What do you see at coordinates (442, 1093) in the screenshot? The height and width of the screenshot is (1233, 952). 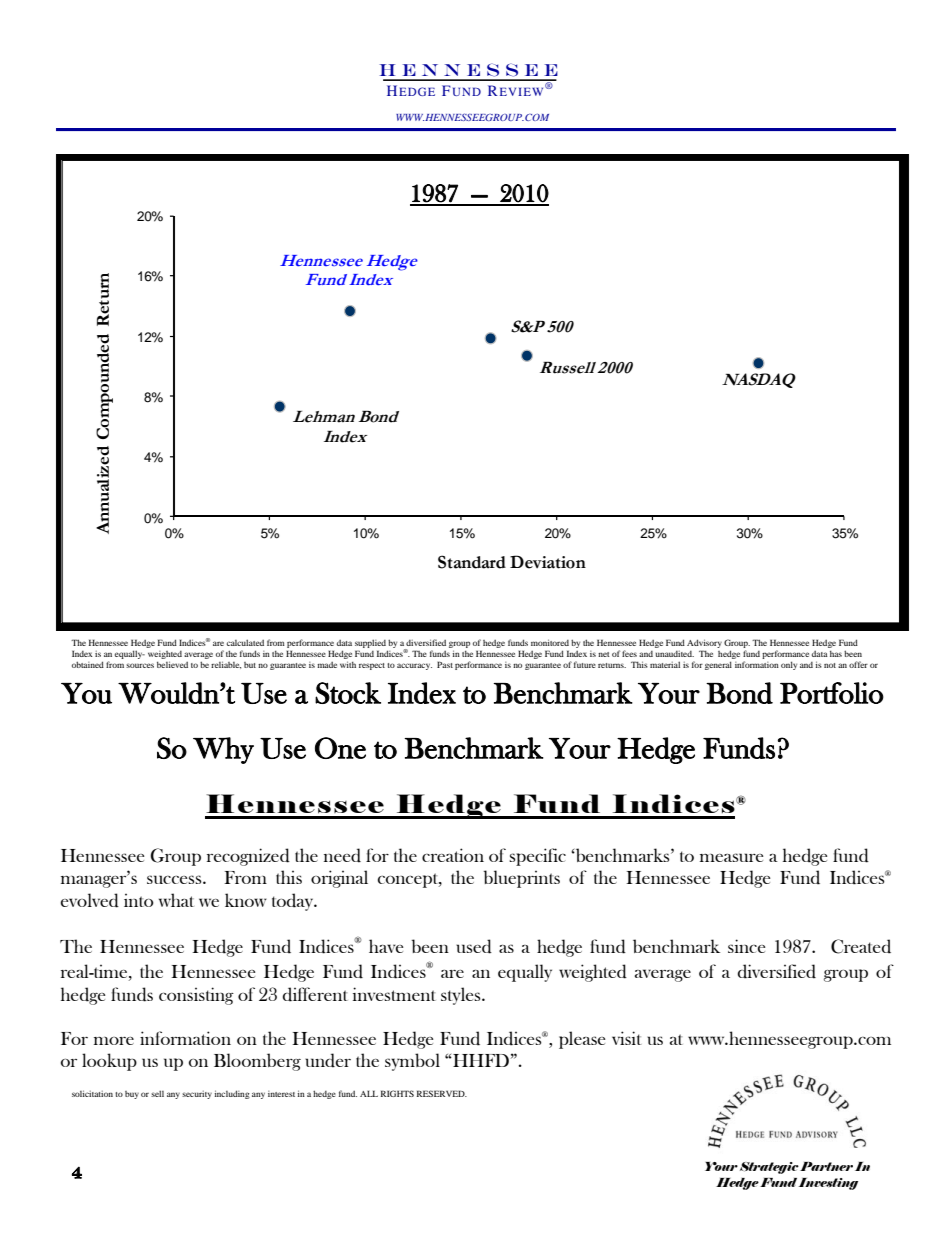 I see `RESERVED` at bounding box center [442, 1093].
